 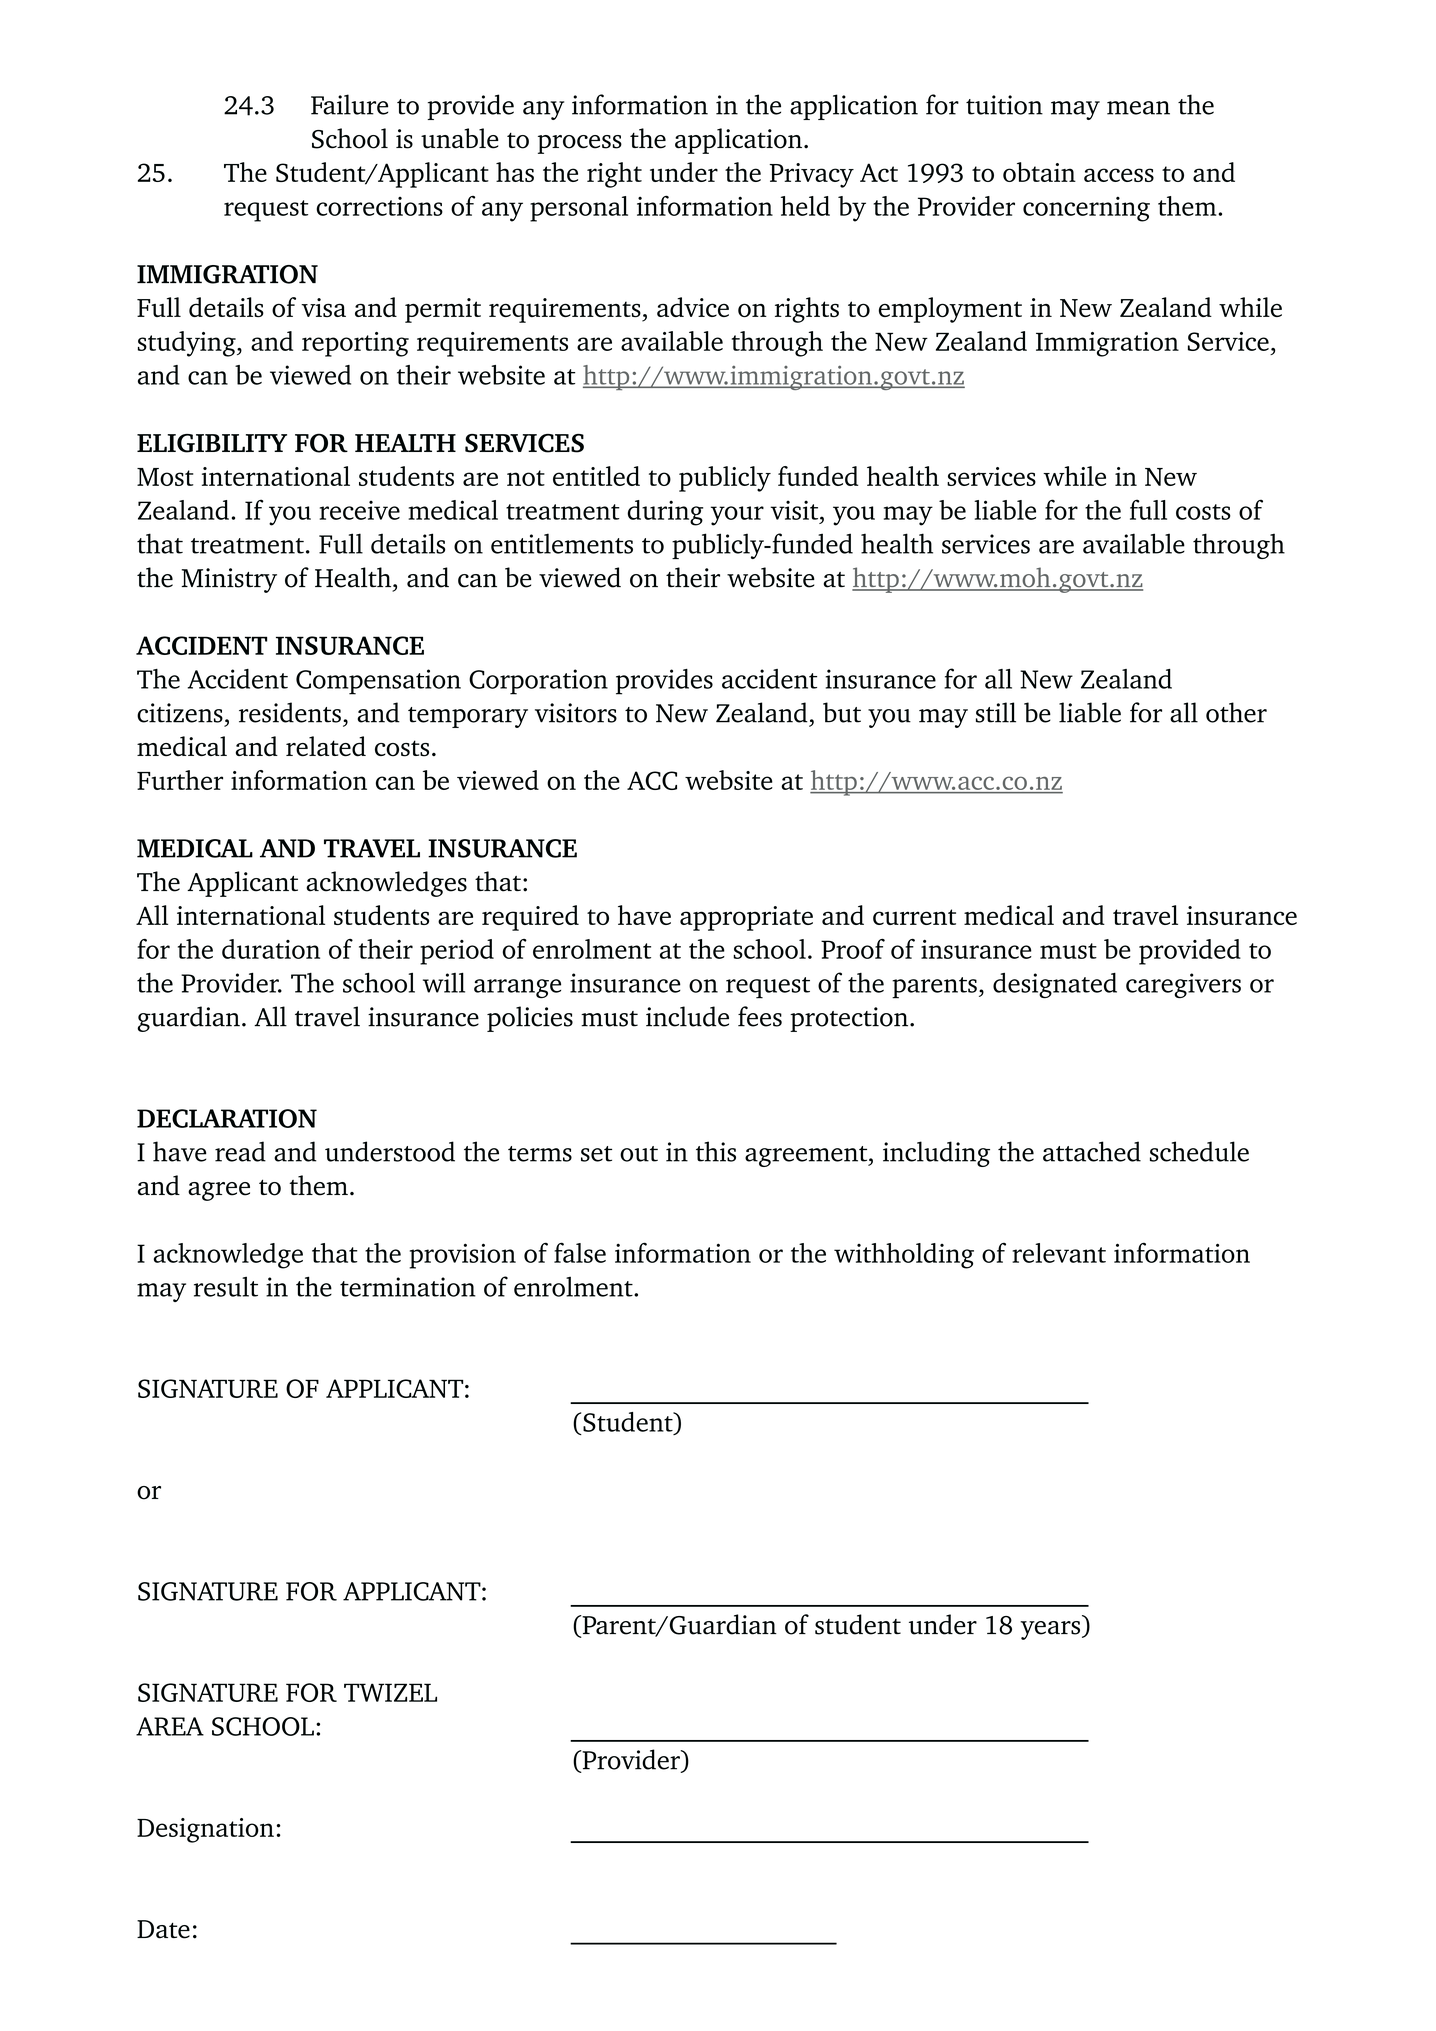 I want to click on duration, so click(x=271, y=949).
